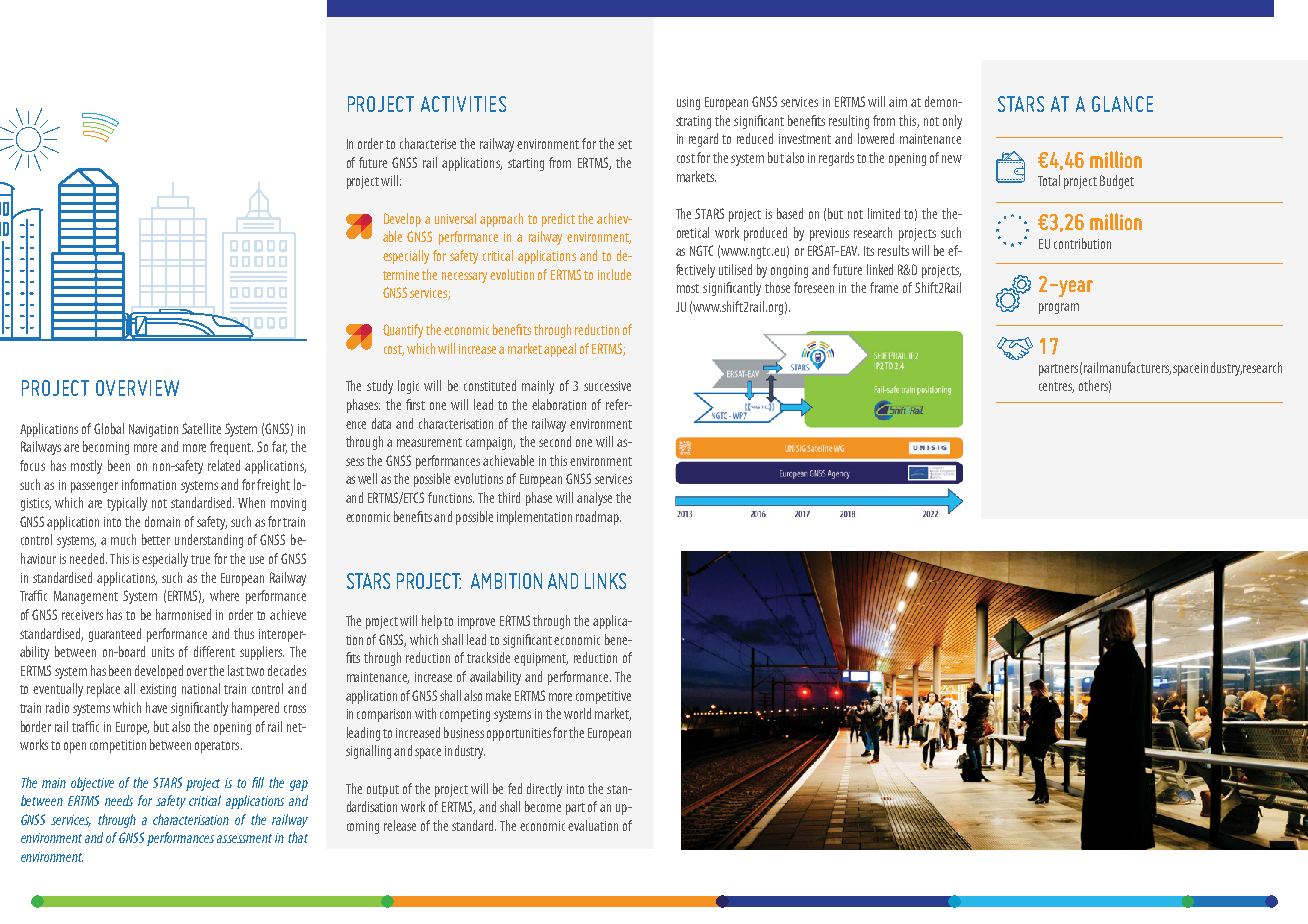 Image resolution: width=1308 pixels, height=924 pixels. I want to click on directly, so click(544, 790).
